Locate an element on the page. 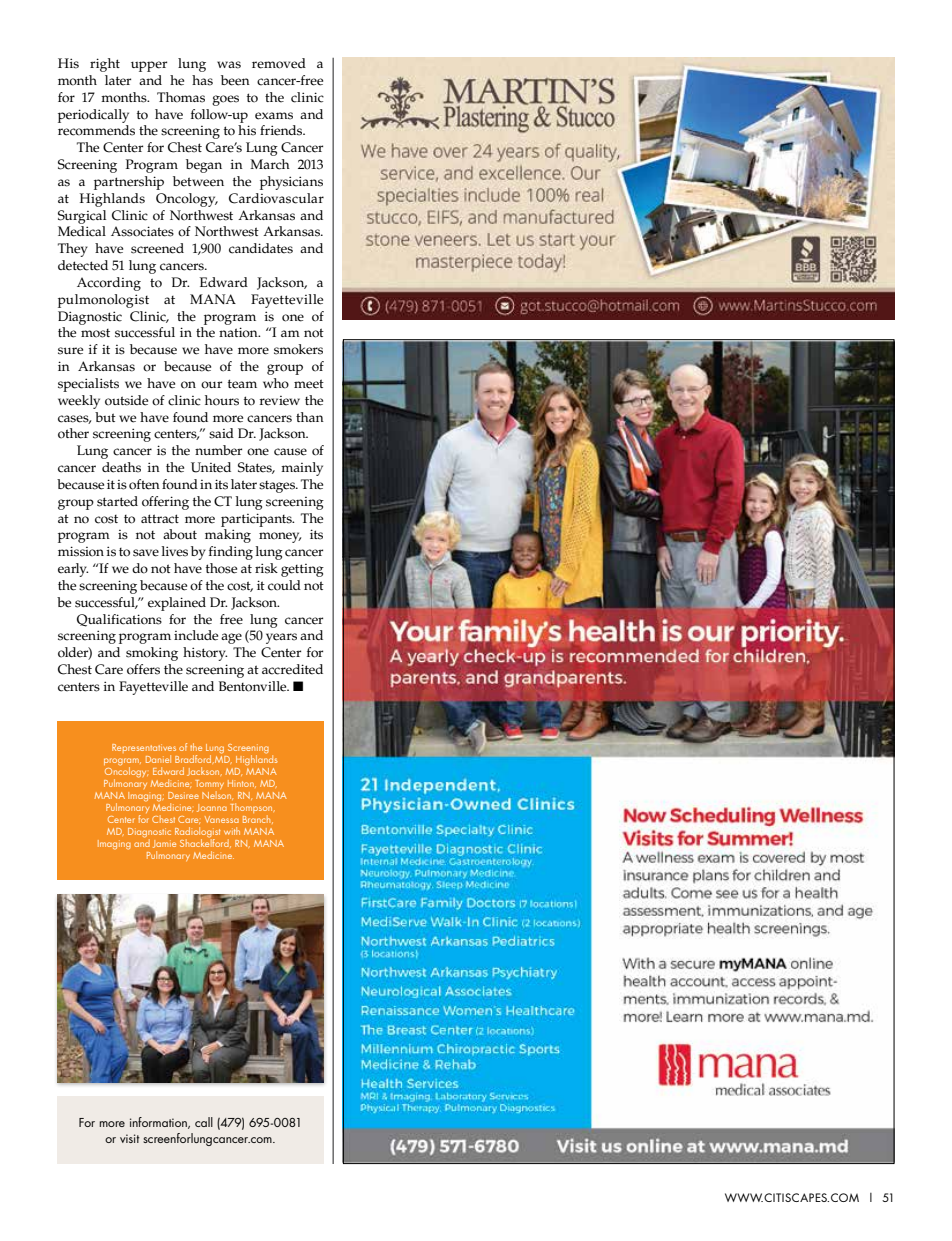 Image resolution: width=952 pixels, height=1241 pixels. Thomas is located at coordinates (181, 97).
